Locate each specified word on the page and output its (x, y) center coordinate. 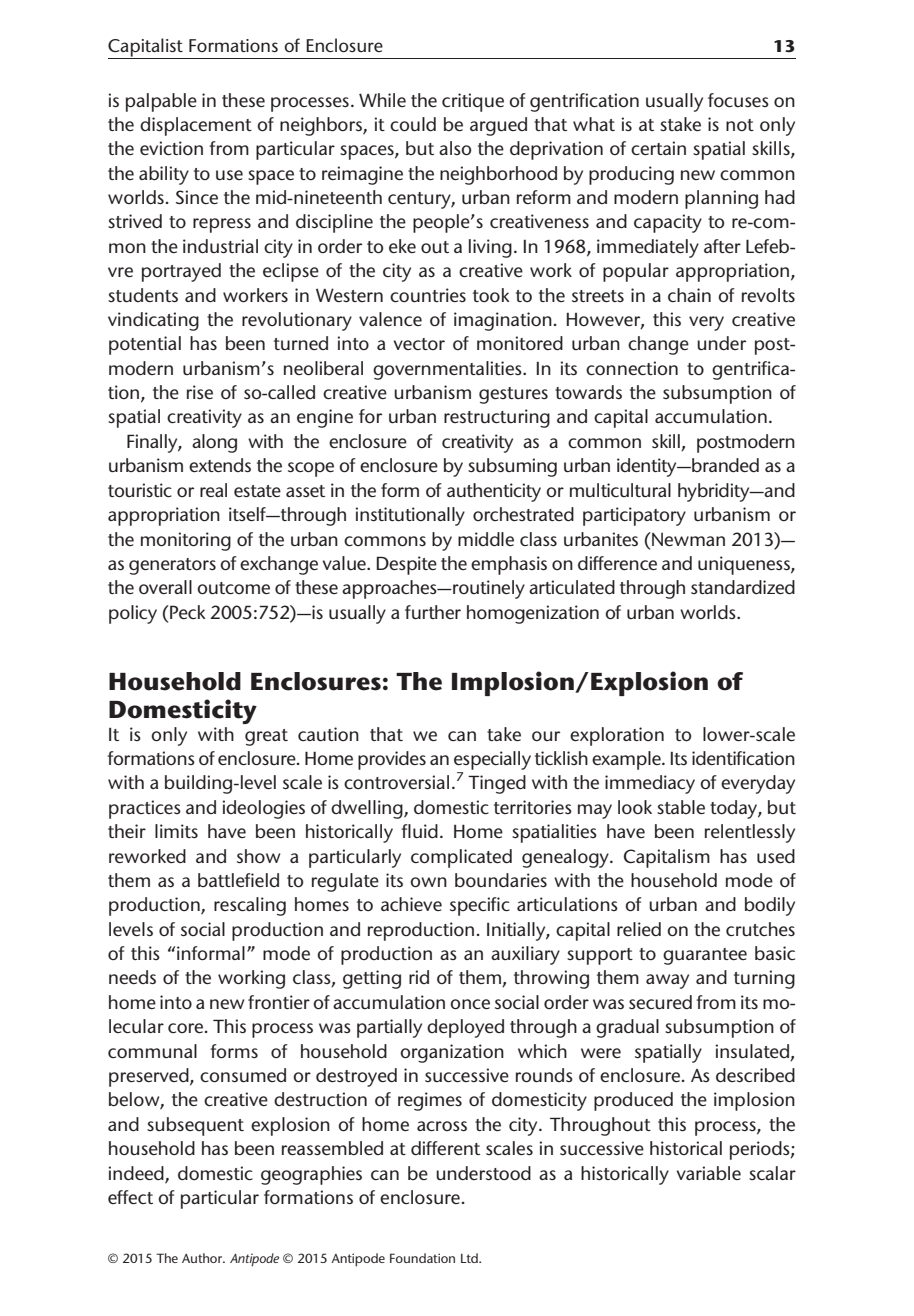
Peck (187, 612)
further (433, 612)
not (740, 125)
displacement (196, 126)
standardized (743, 587)
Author (203, 1258)
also (455, 148)
